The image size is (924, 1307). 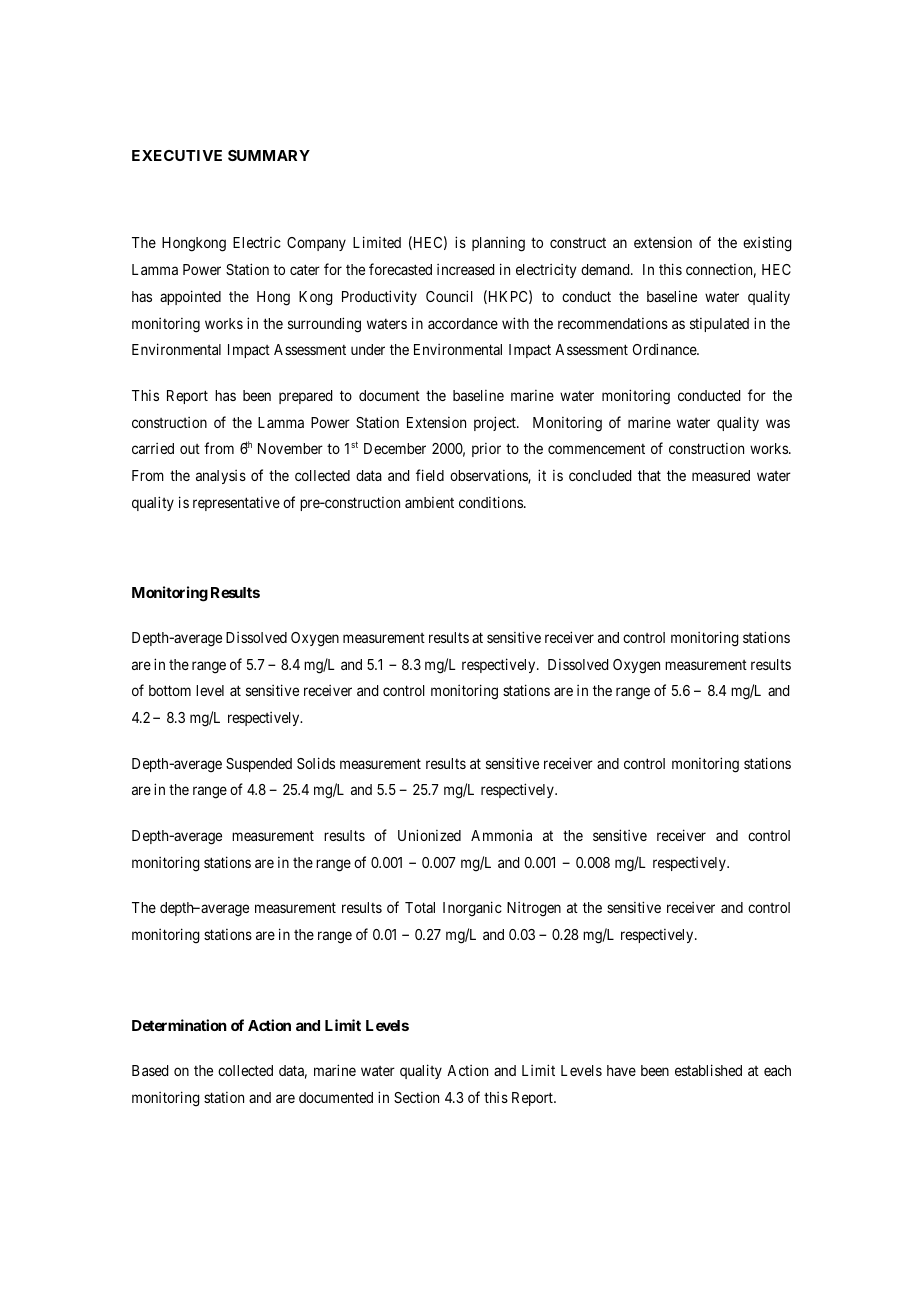 What do you see at coordinates (179, 1025) in the page?
I see `Determination` at bounding box center [179, 1025].
